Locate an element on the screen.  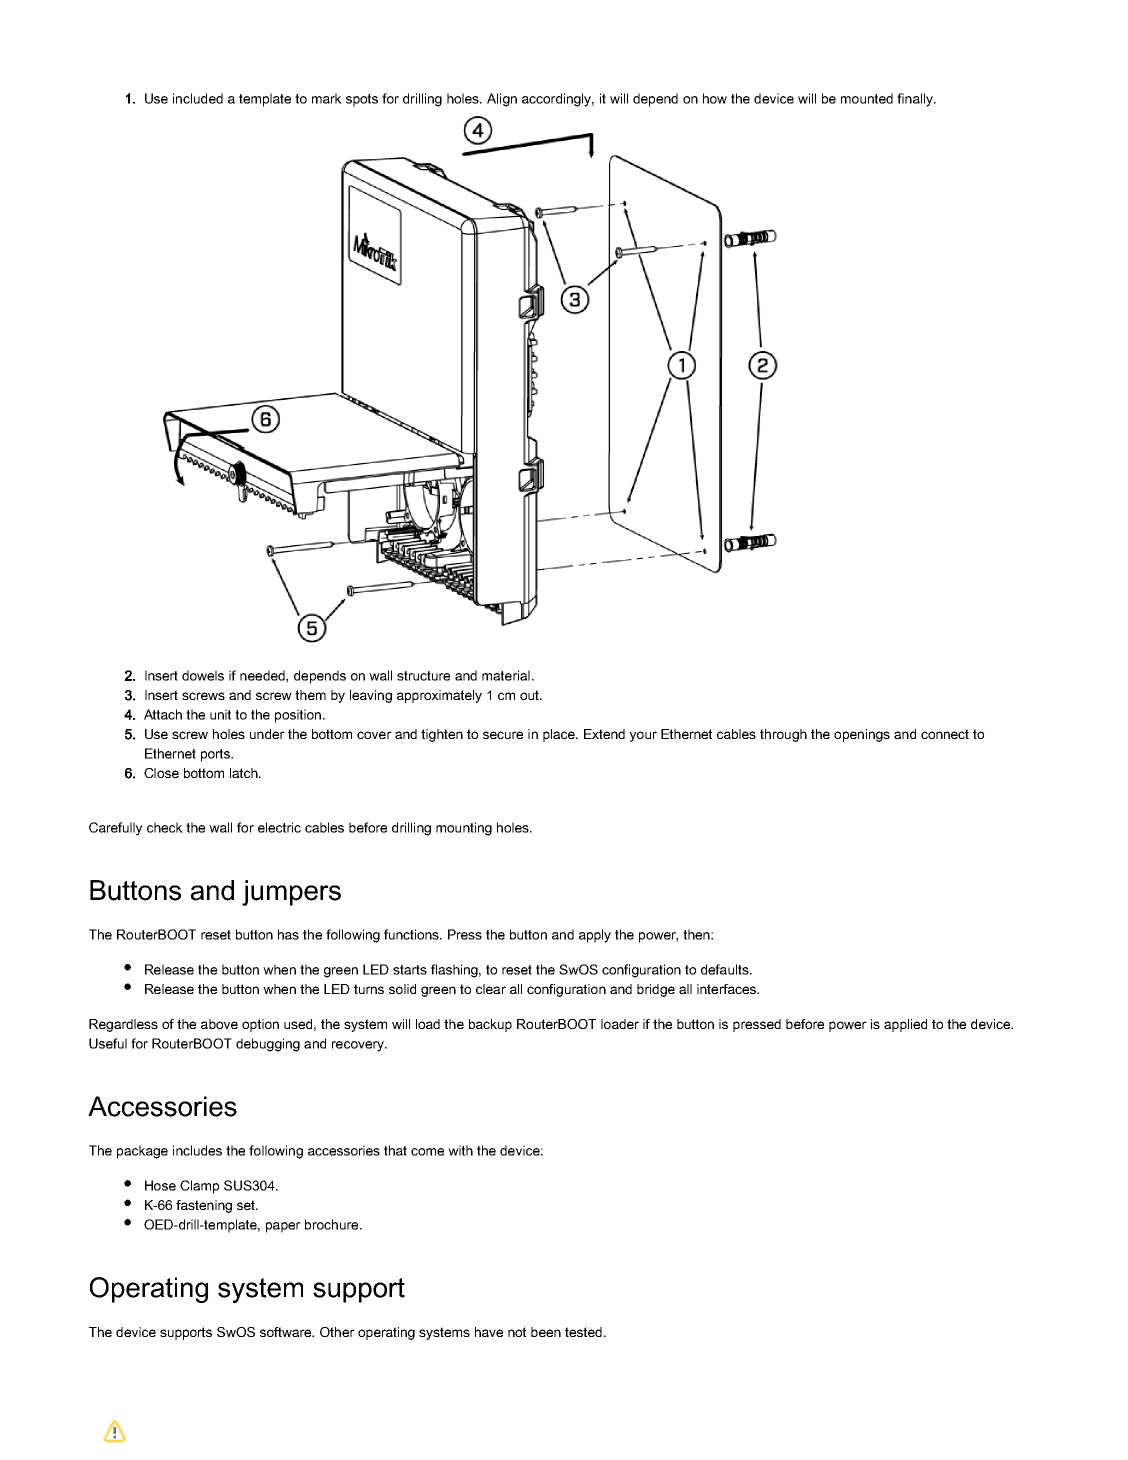
mounted is located at coordinates (867, 98).
